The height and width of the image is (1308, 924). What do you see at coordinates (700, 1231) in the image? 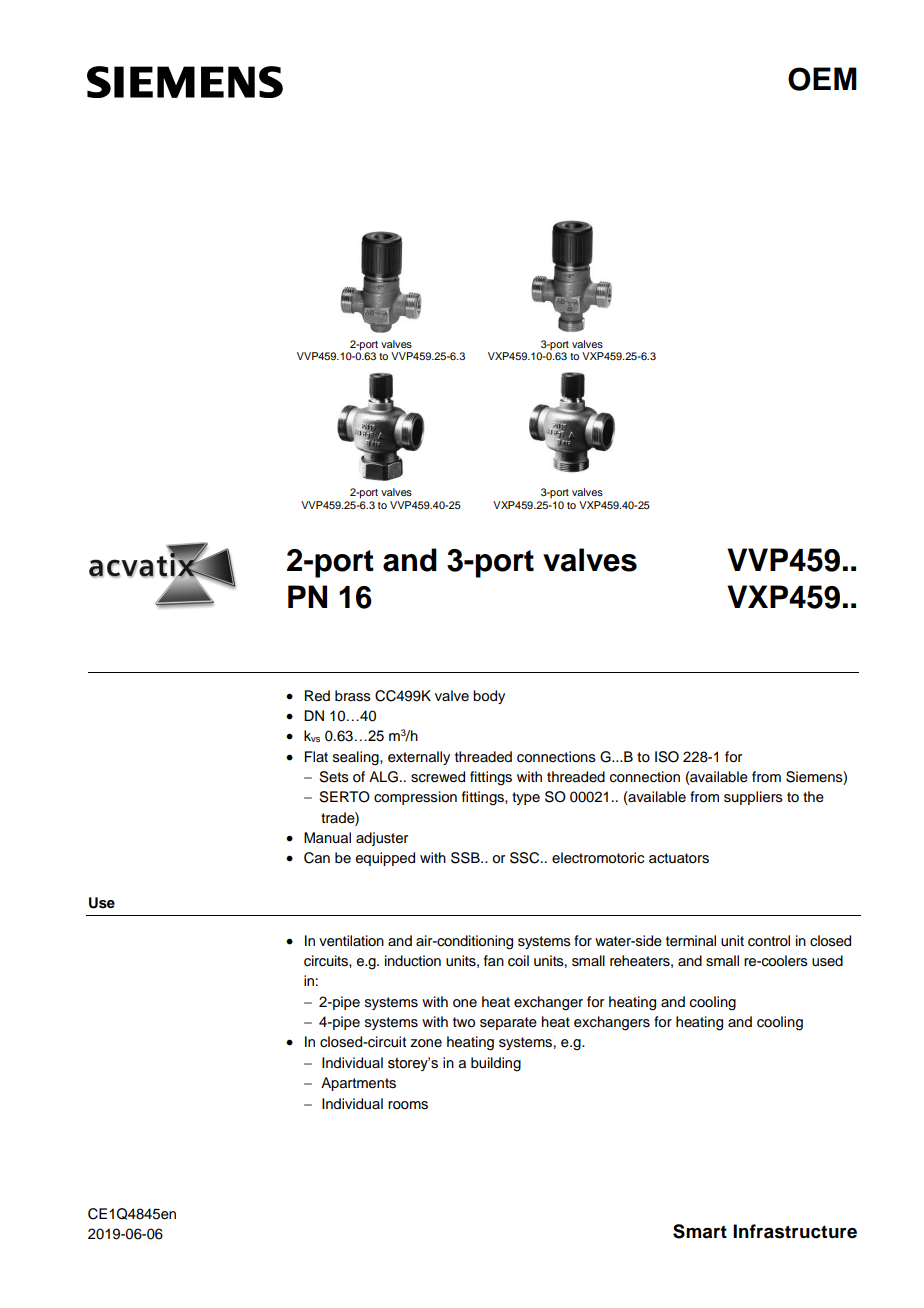
I see `Smart` at bounding box center [700, 1231].
